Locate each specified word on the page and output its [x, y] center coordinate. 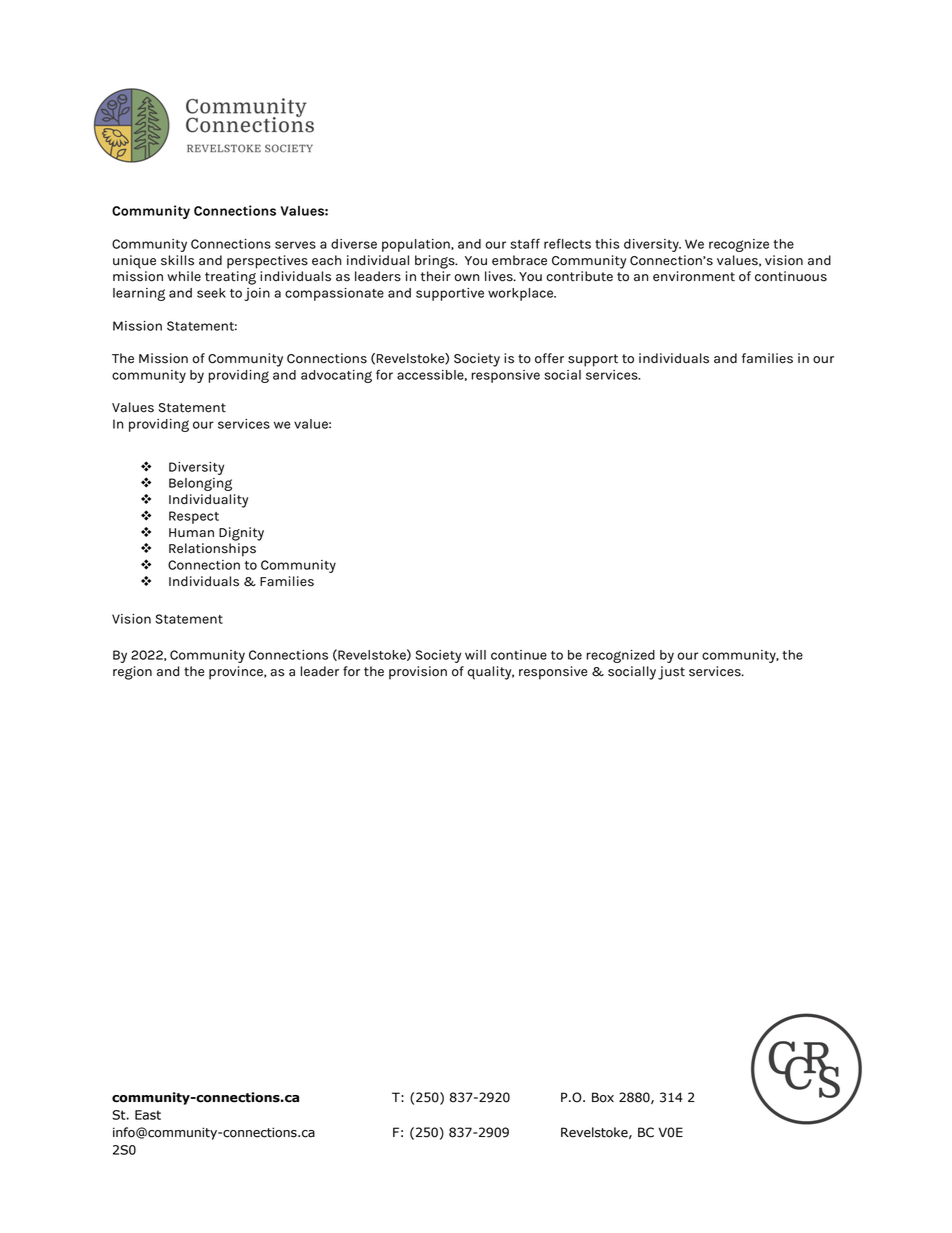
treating [230, 278]
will [475, 655]
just [671, 673]
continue [519, 655]
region [132, 673]
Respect [194, 517]
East [148, 1115]
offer [549, 358]
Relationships [212, 550]
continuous [791, 276]
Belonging [200, 484]
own [466, 278]
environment [694, 276]
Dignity [241, 534]
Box [603, 1097]
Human [191, 533]
